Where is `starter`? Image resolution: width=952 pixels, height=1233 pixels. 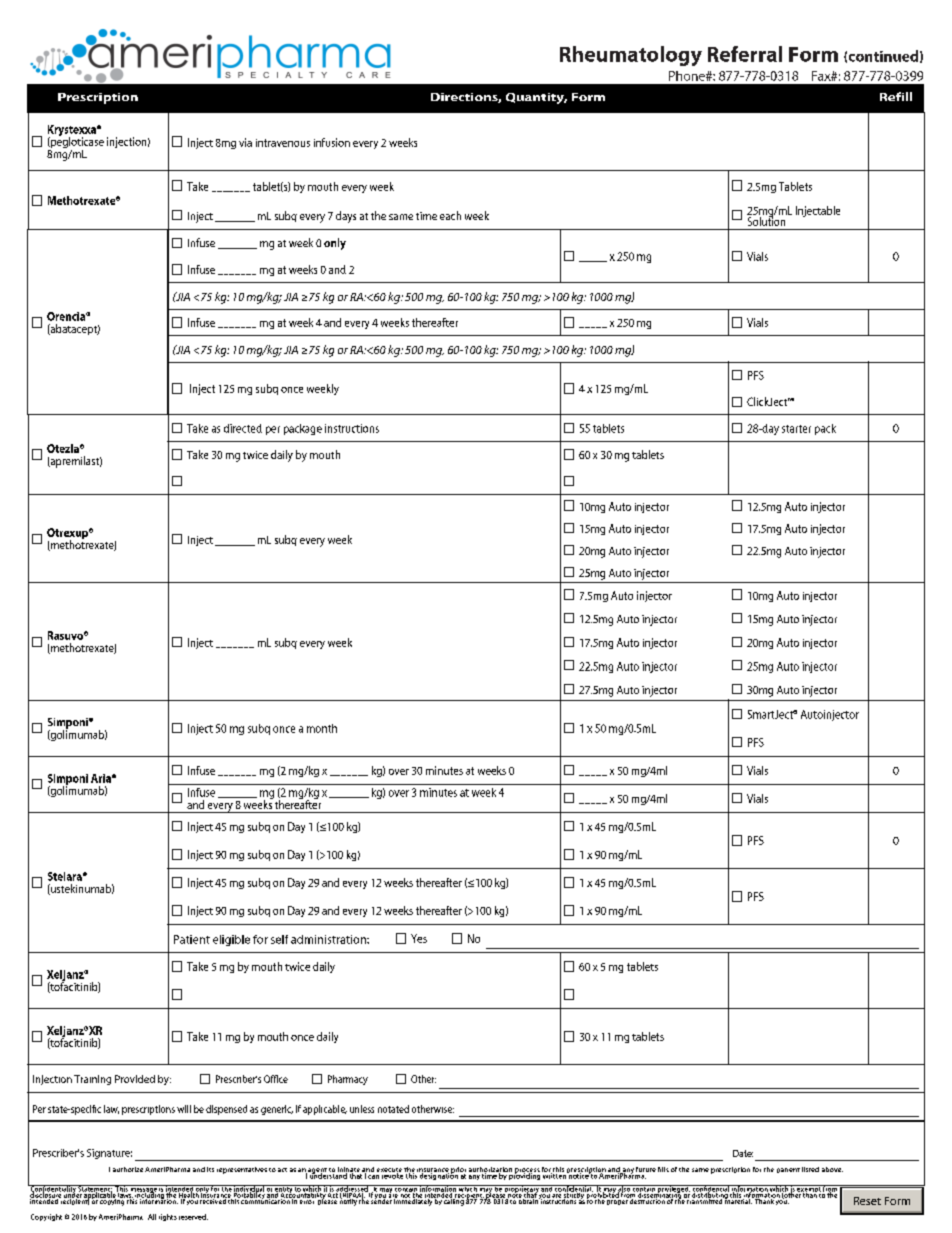 starter is located at coordinates (796, 429).
